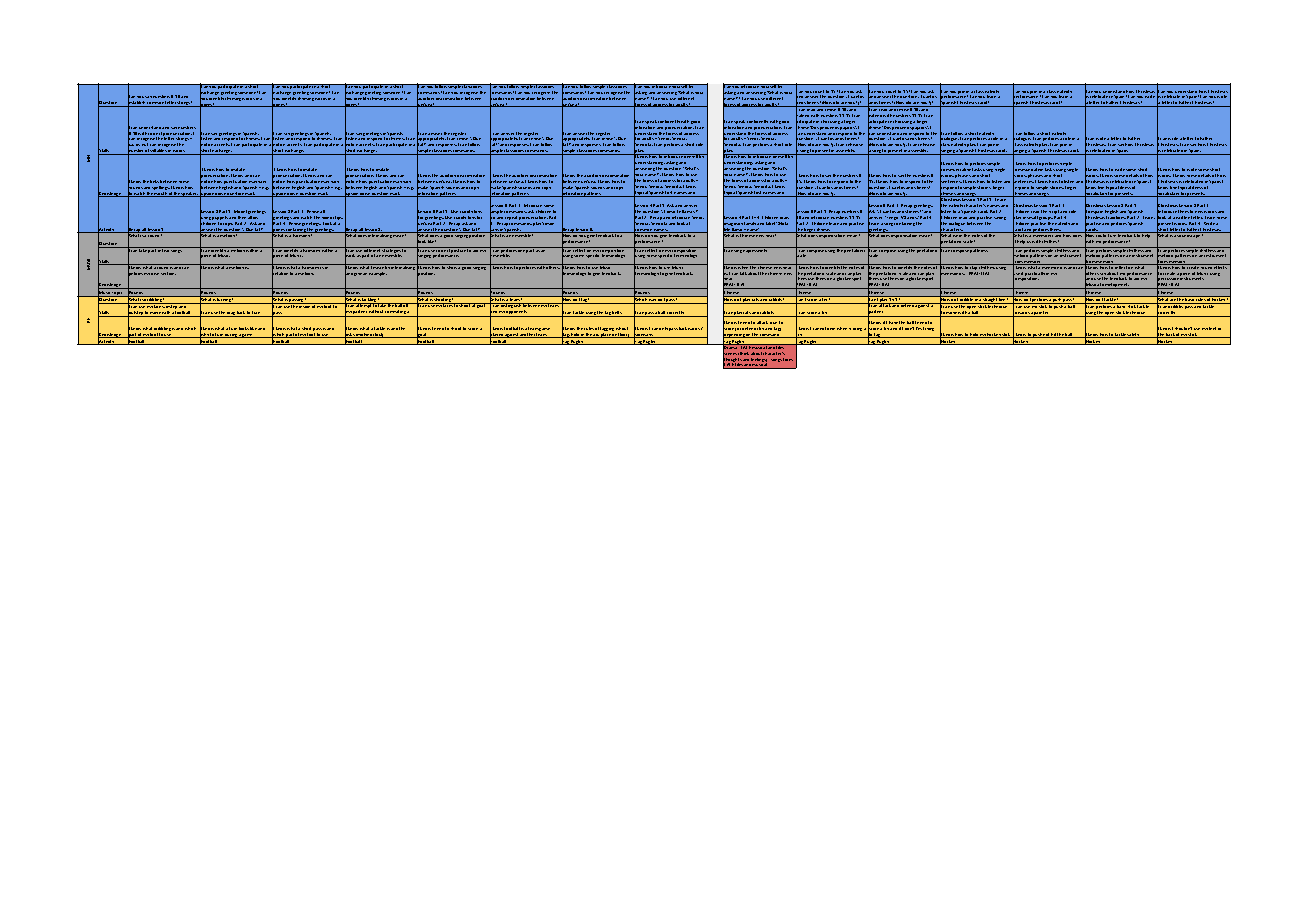 The height and width of the screenshot is (924, 1308). What do you see at coordinates (784, 218) in the screenshot?
I see `draw` at bounding box center [784, 218].
